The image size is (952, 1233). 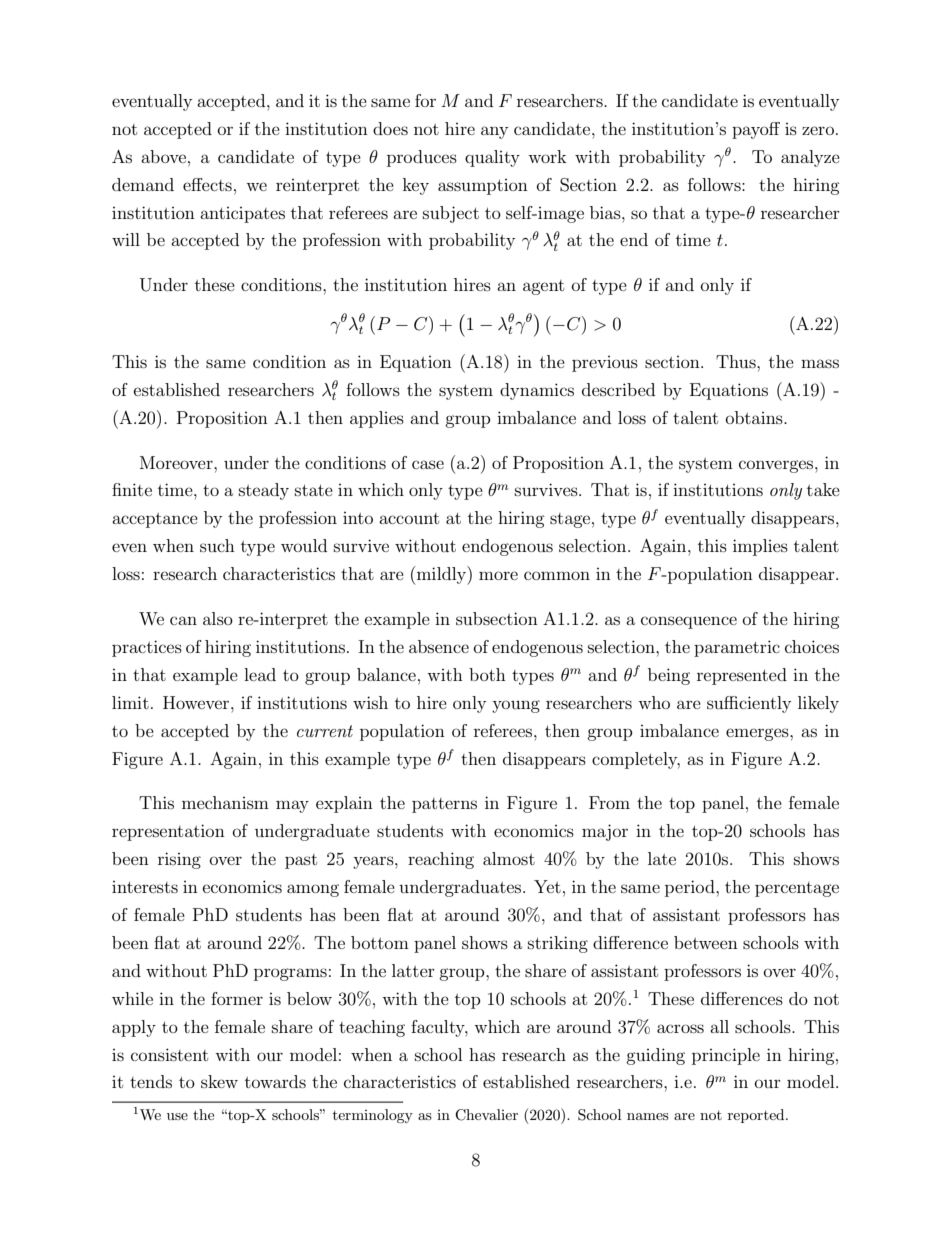 What do you see at coordinates (207, 184) in the document?
I see `effects` at bounding box center [207, 184].
